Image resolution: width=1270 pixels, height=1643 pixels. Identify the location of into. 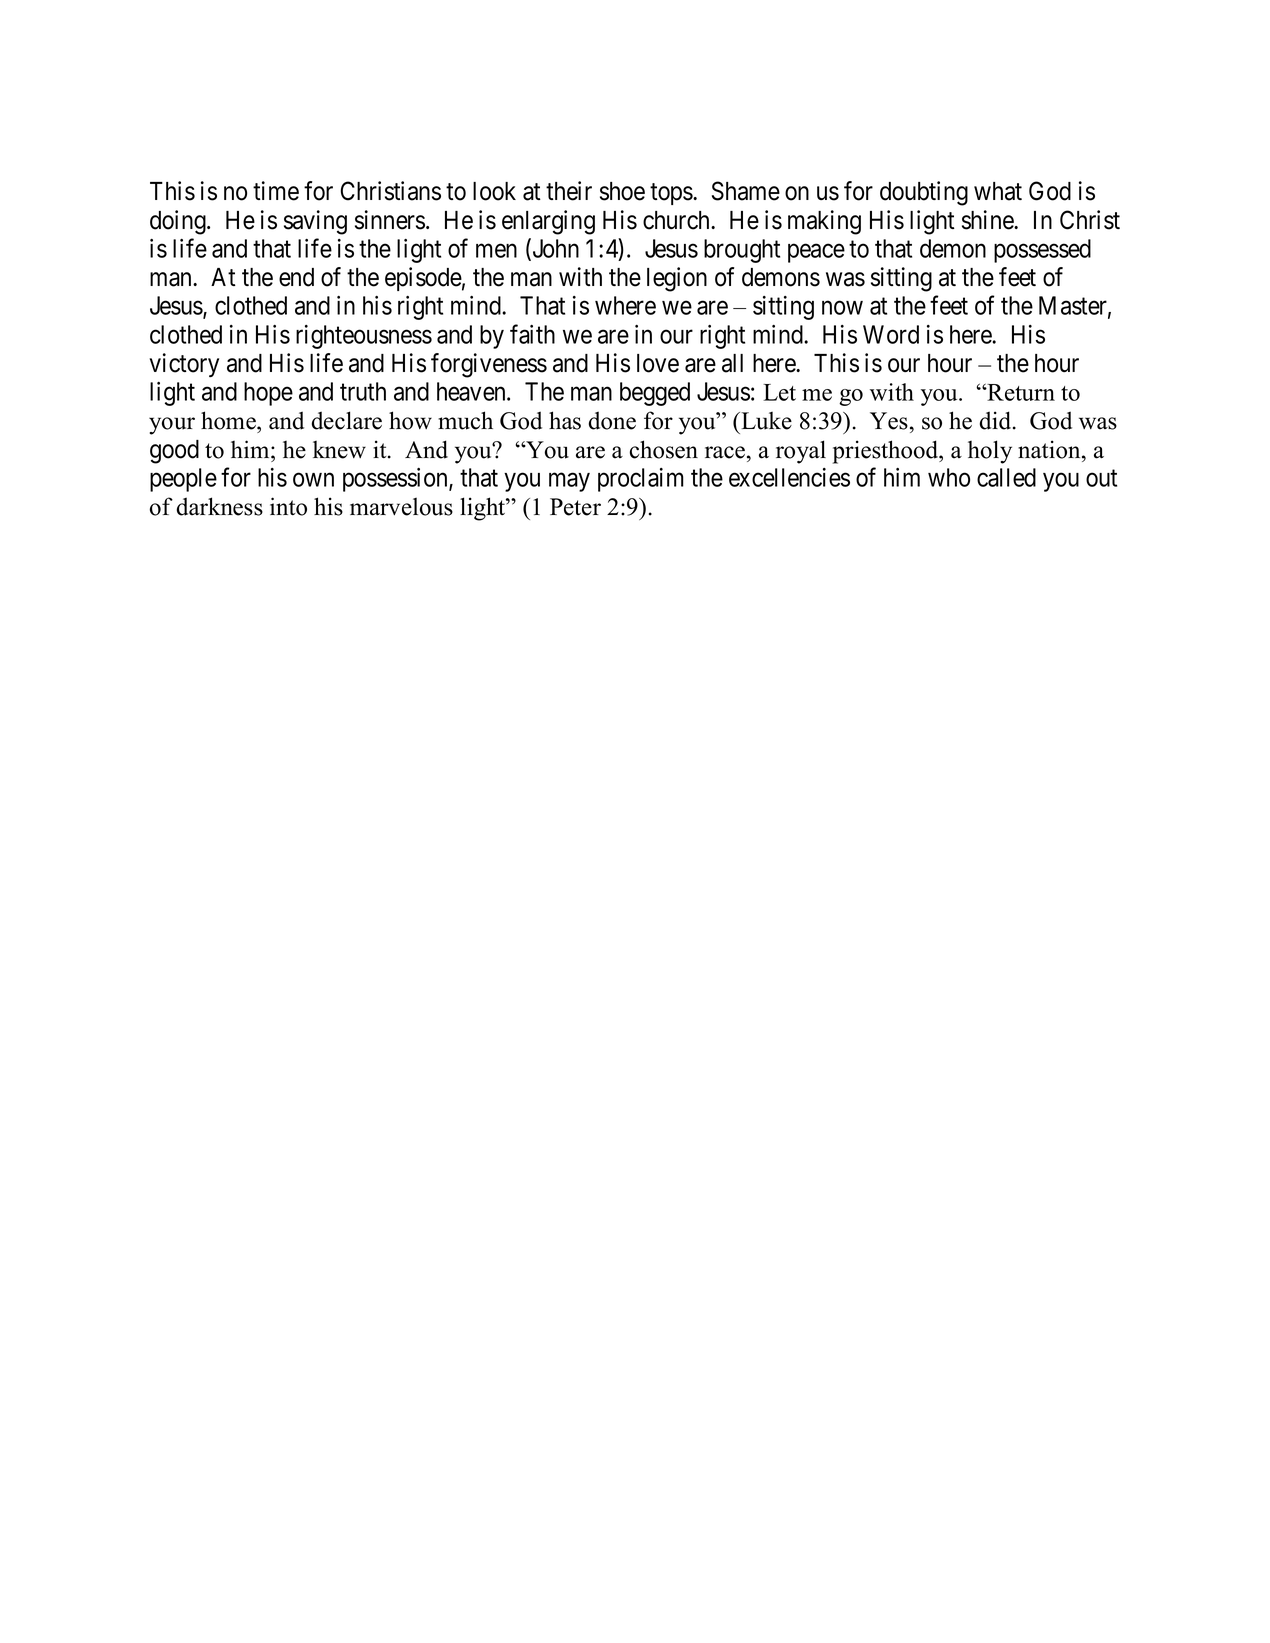
(288, 506).
